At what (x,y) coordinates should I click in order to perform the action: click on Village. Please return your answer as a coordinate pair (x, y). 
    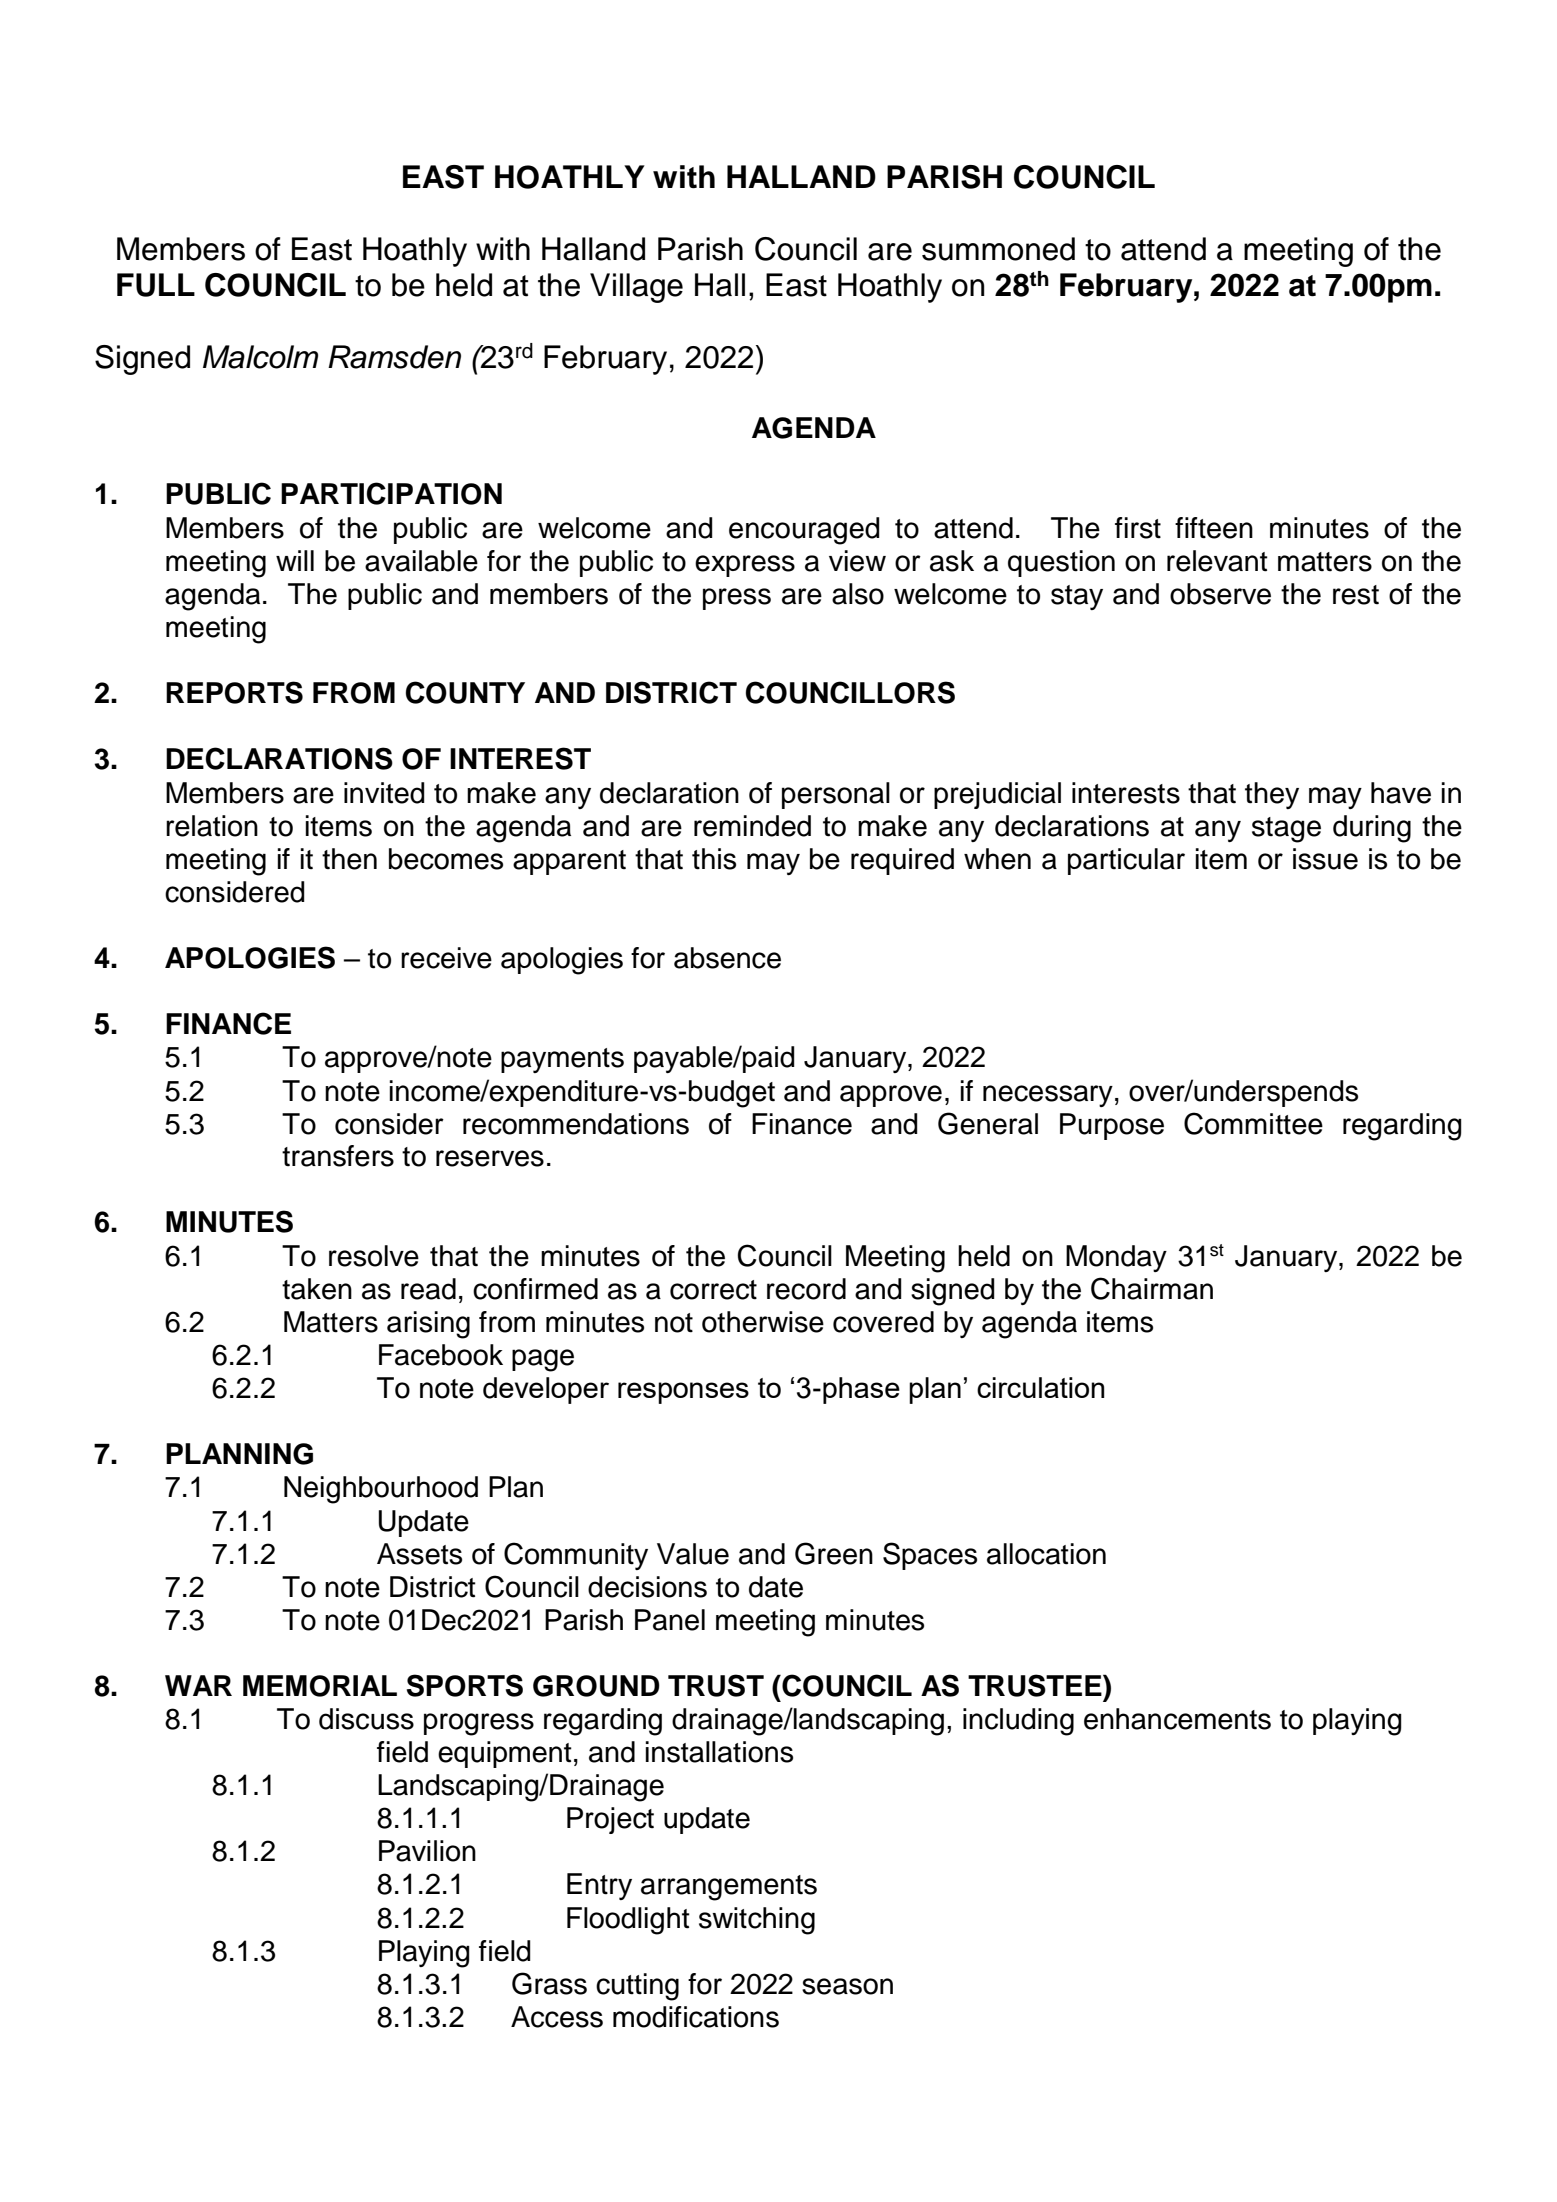
    Looking at the image, I should click on (636, 288).
